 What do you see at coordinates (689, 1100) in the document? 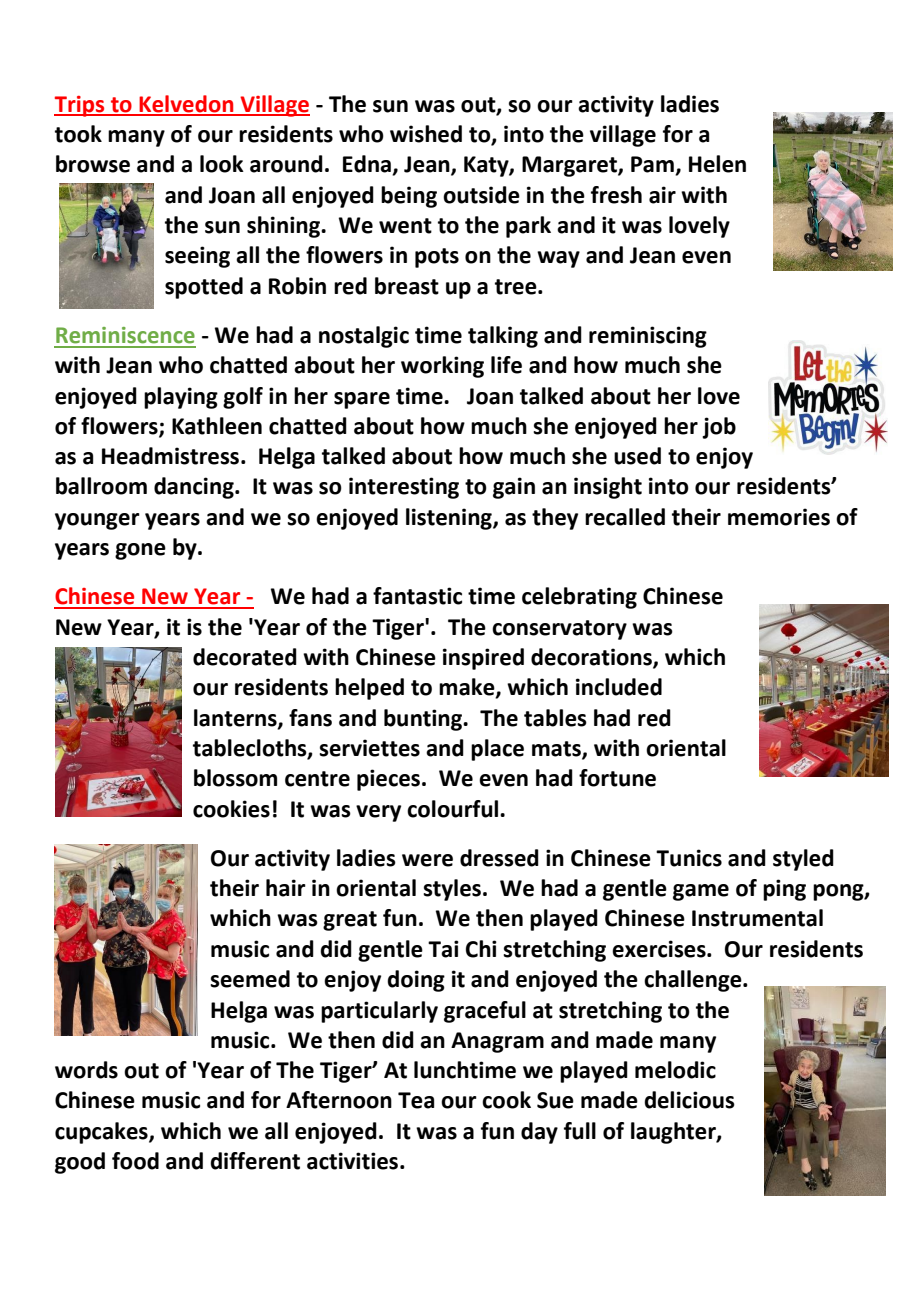
I see `delicious` at bounding box center [689, 1100].
